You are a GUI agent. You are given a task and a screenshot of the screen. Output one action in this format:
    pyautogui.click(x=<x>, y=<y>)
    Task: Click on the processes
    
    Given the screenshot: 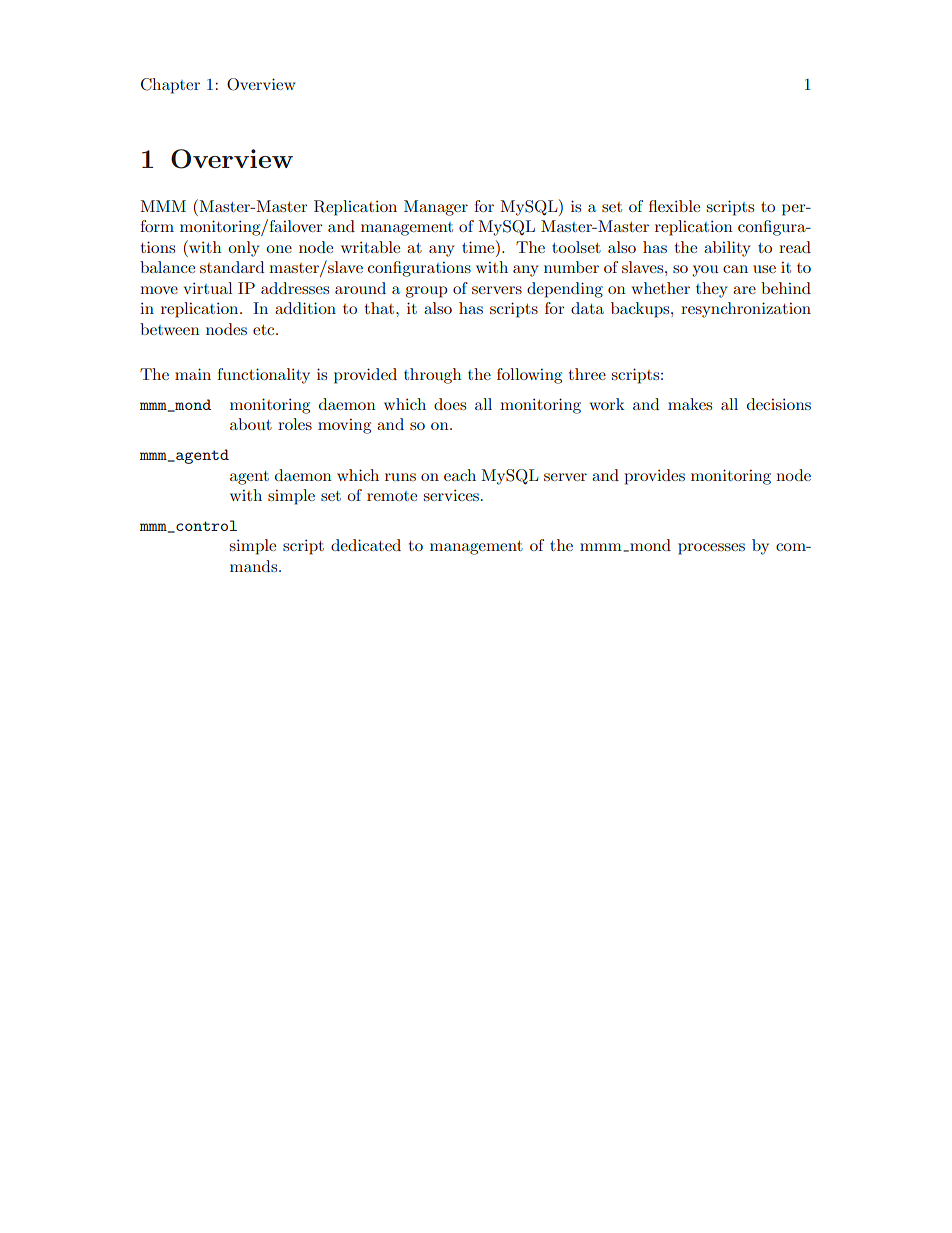 What is the action you would take?
    pyautogui.click(x=711, y=549)
